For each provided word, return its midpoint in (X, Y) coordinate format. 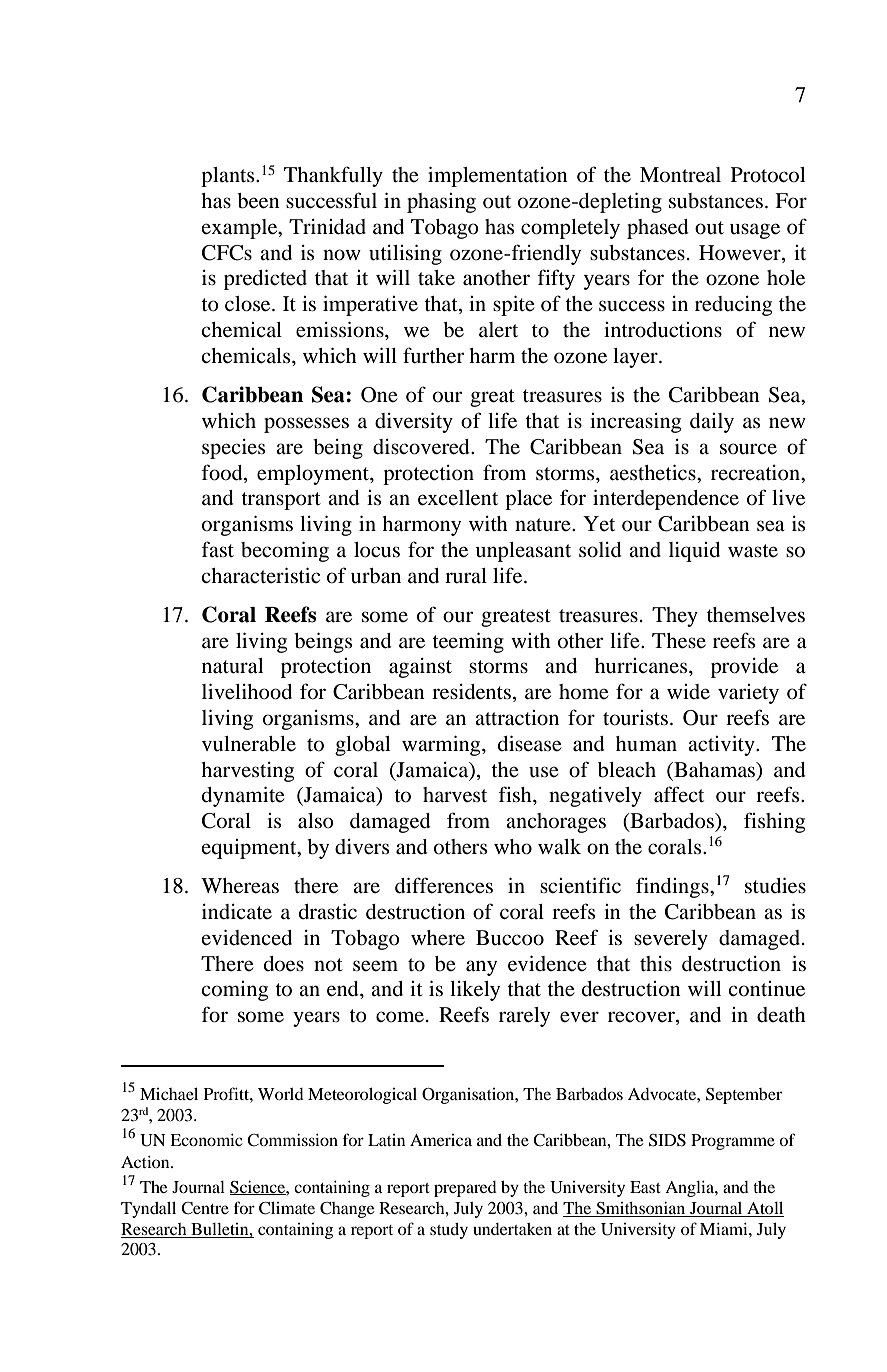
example (240, 229)
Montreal (680, 175)
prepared (465, 1189)
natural (232, 666)
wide (688, 692)
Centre (205, 1208)
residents (471, 692)
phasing (441, 203)
